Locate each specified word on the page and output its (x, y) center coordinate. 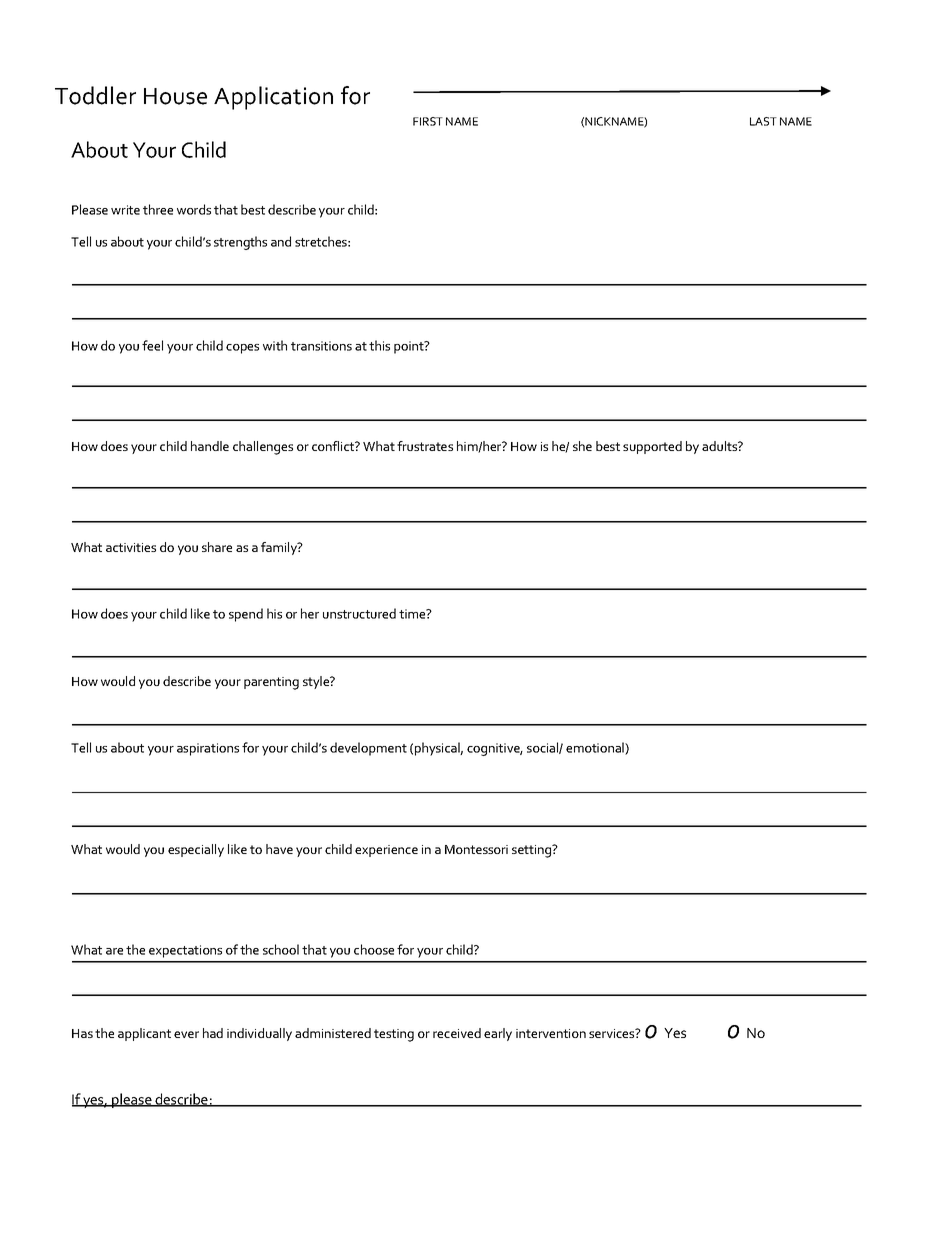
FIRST (428, 121)
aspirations (208, 749)
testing (394, 1035)
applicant (144, 1034)
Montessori (476, 849)
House (175, 96)
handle (210, 446)
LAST (763, 121)
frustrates (425, 446)
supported (652, 447)
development (368, 749)
